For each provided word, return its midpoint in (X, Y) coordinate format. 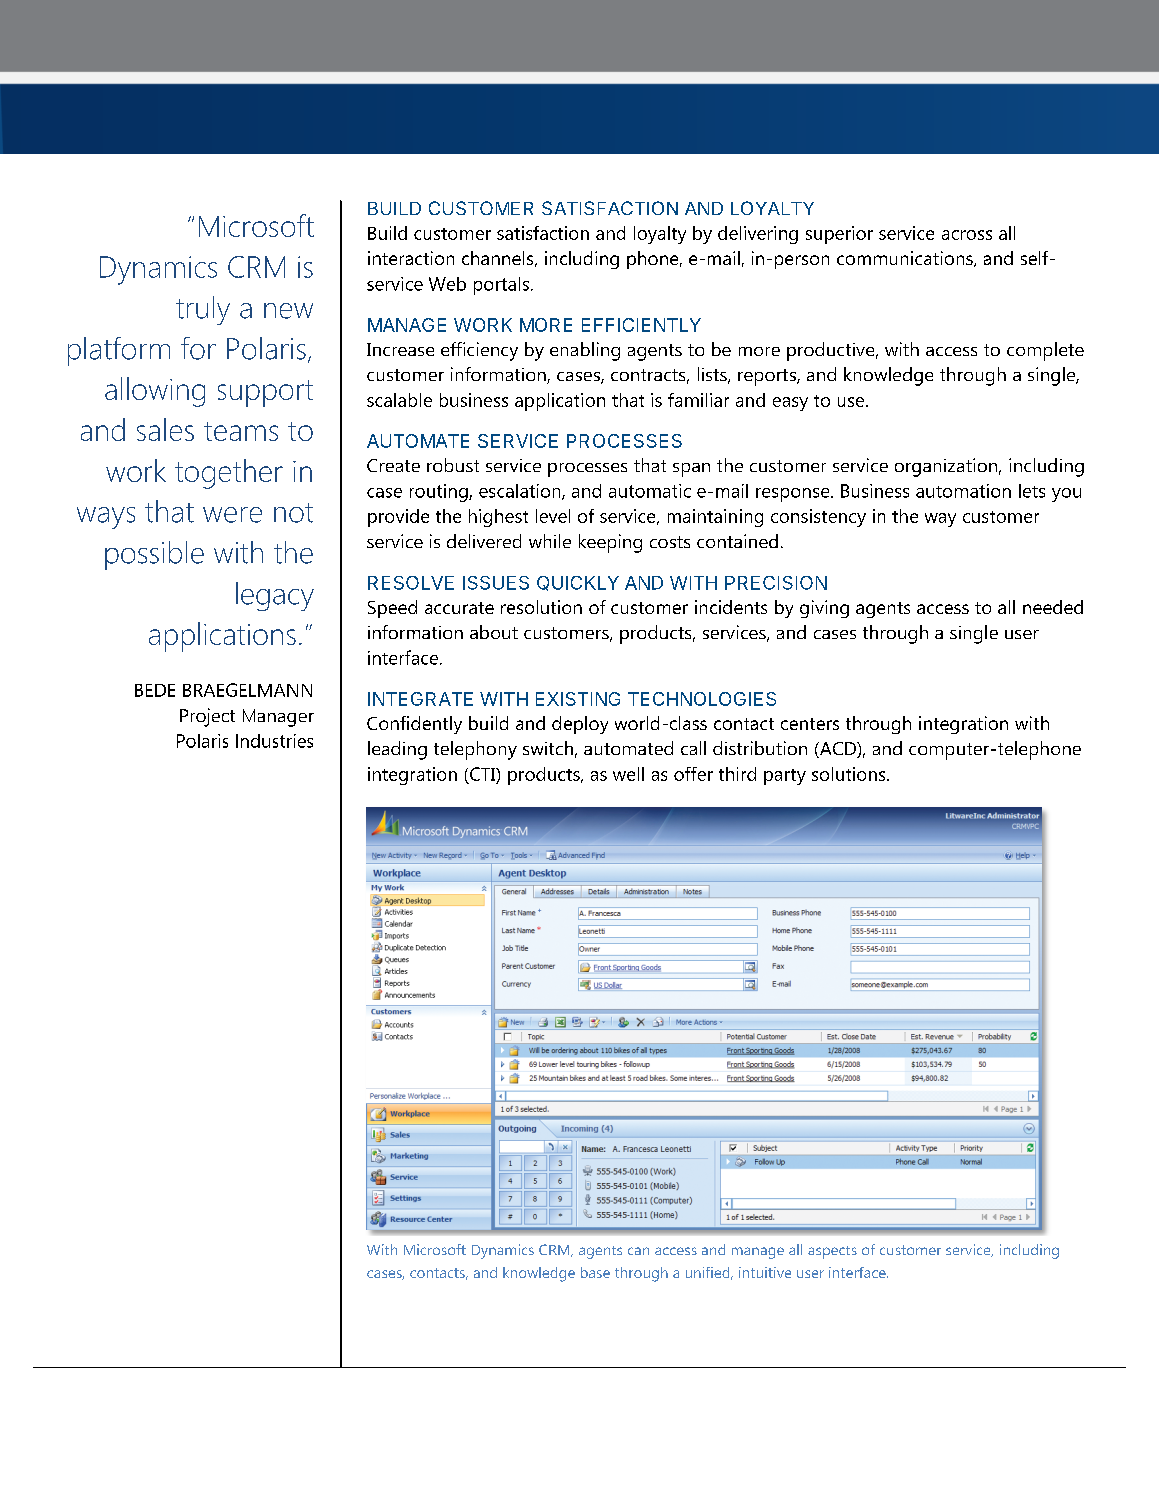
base (595, 1272)
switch (548, 748)
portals (501, 286)
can (638, 1251)
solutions (850, 774)
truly (203, 310)
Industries (274, 741)
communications (906, 259)
